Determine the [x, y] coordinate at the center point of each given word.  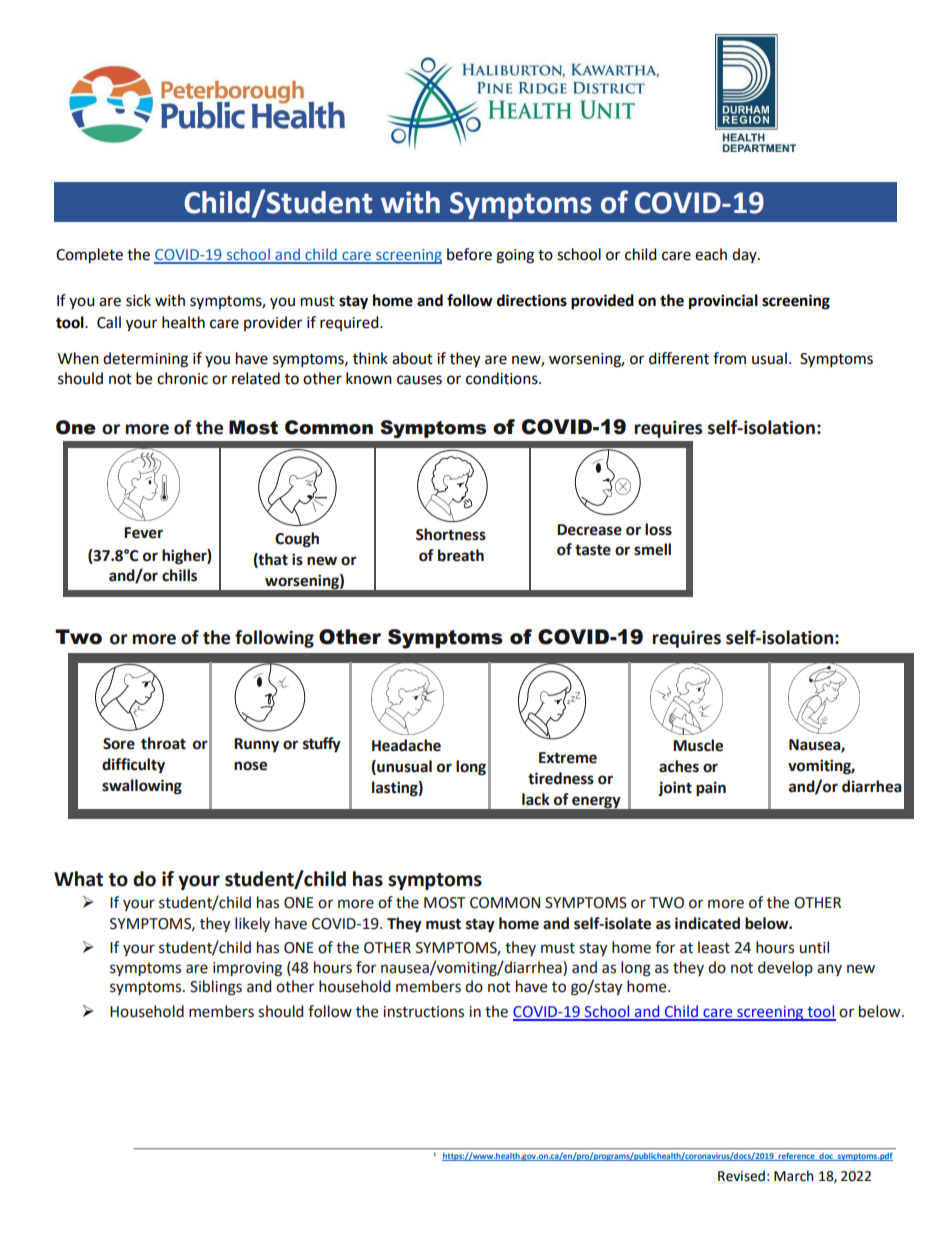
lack [536, 799]
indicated [707, 923]
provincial [723, 302]
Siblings [216, 988]
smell [652, 549]
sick [138, 300]
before [469, 254]
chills [179, 575]
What [78, 879]
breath [461, 555]
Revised [741, 1176]
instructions [423, 1012]
